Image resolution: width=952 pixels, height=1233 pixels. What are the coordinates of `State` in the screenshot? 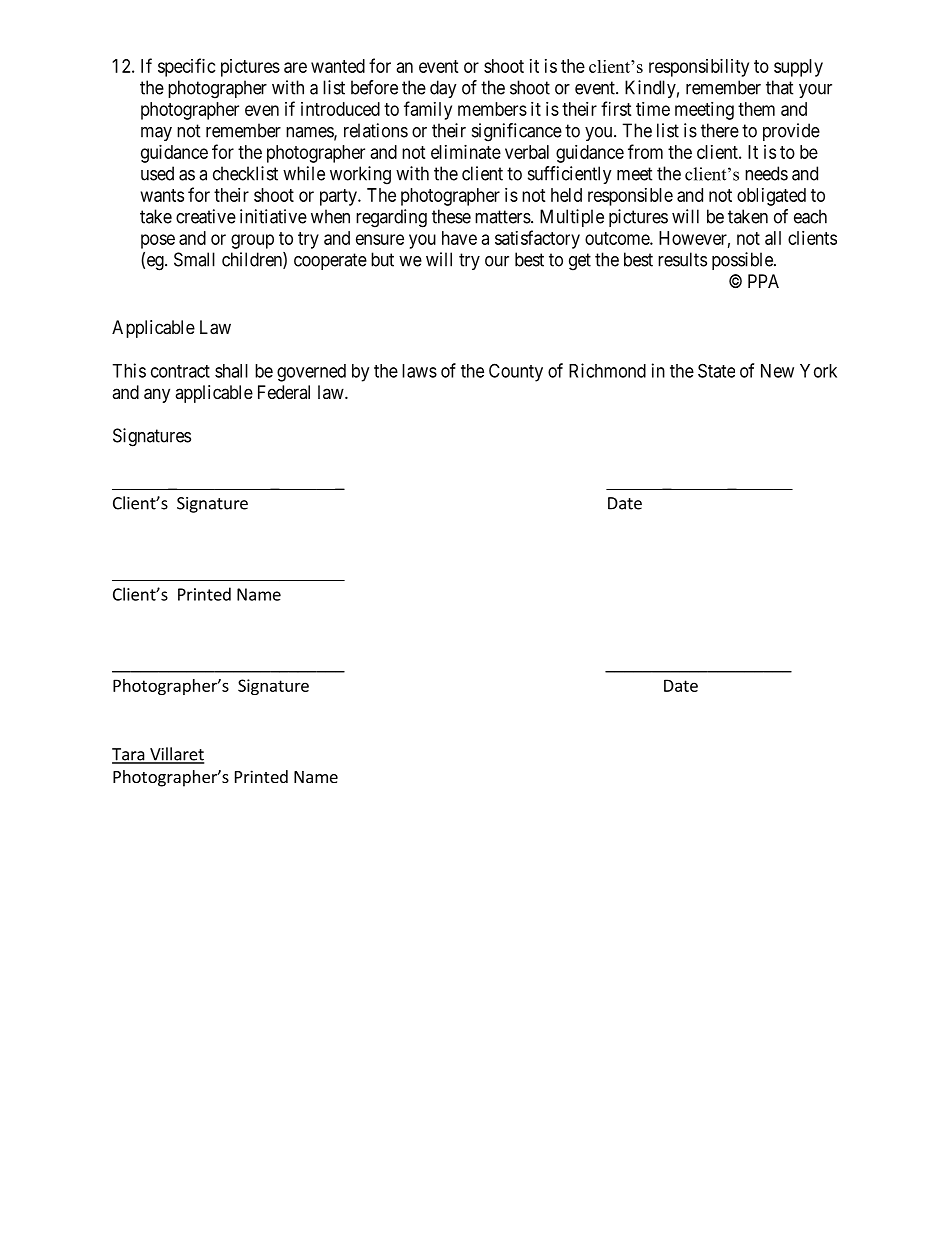 It's located at (716, 370).
